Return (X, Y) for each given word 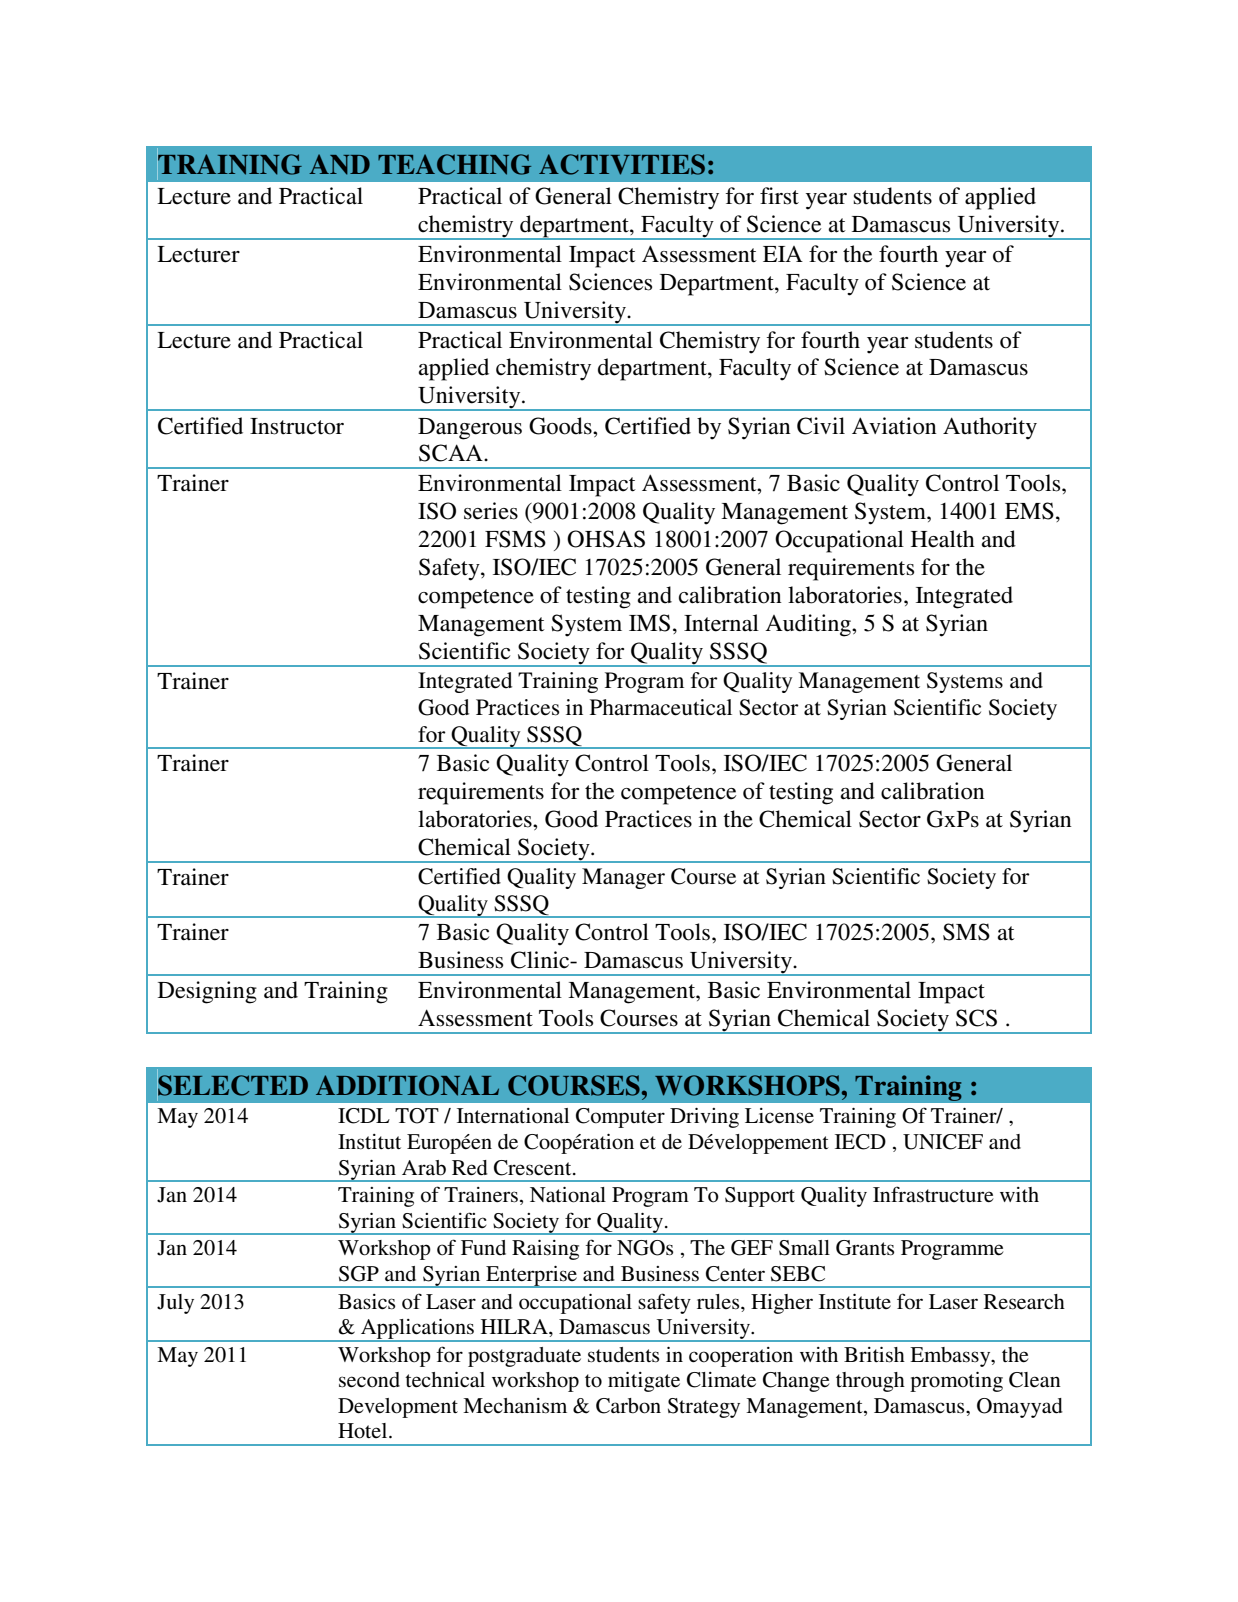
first (779, 196)
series (491, 511)
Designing (207, 992)
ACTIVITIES (622, 164)
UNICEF (943, 1142)
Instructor (297, 426)
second (369, 1380)
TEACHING (454, 164)
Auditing (809, 625)
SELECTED (232, 1085)
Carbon (628, 1406)
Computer (620, 1118)
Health (943, 539)
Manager (623, 878)
